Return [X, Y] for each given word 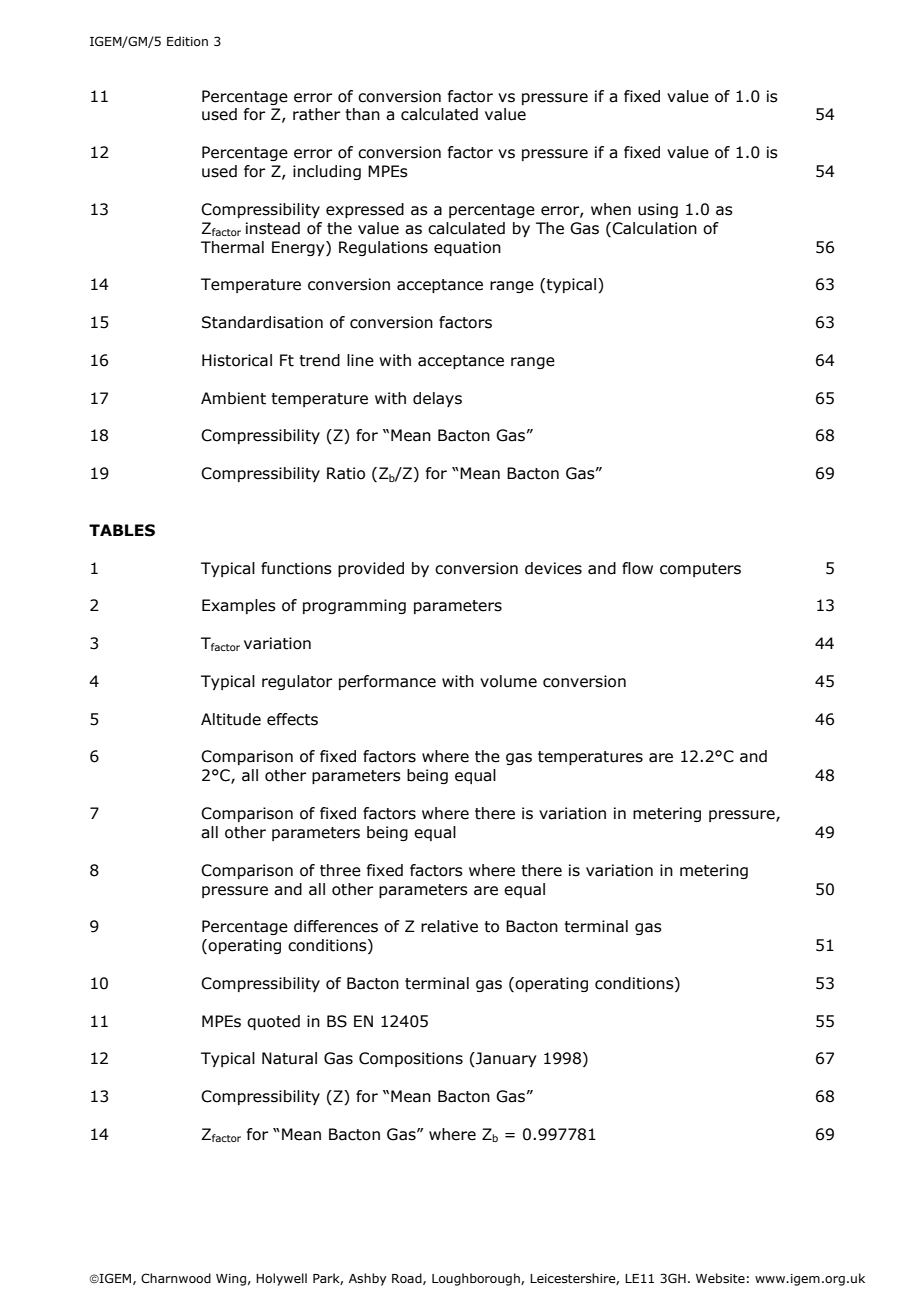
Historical [237, 360]
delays [437, 399]
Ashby [367, 1279]
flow [637, 568]
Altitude [231, 719]
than [362, 114]
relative [449, 926]
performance [387, 682]
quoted [273, 1022]
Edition [187, 41]
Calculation [654, 228]
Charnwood [176, 1278]
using [658, 210]
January [505, 1059]
